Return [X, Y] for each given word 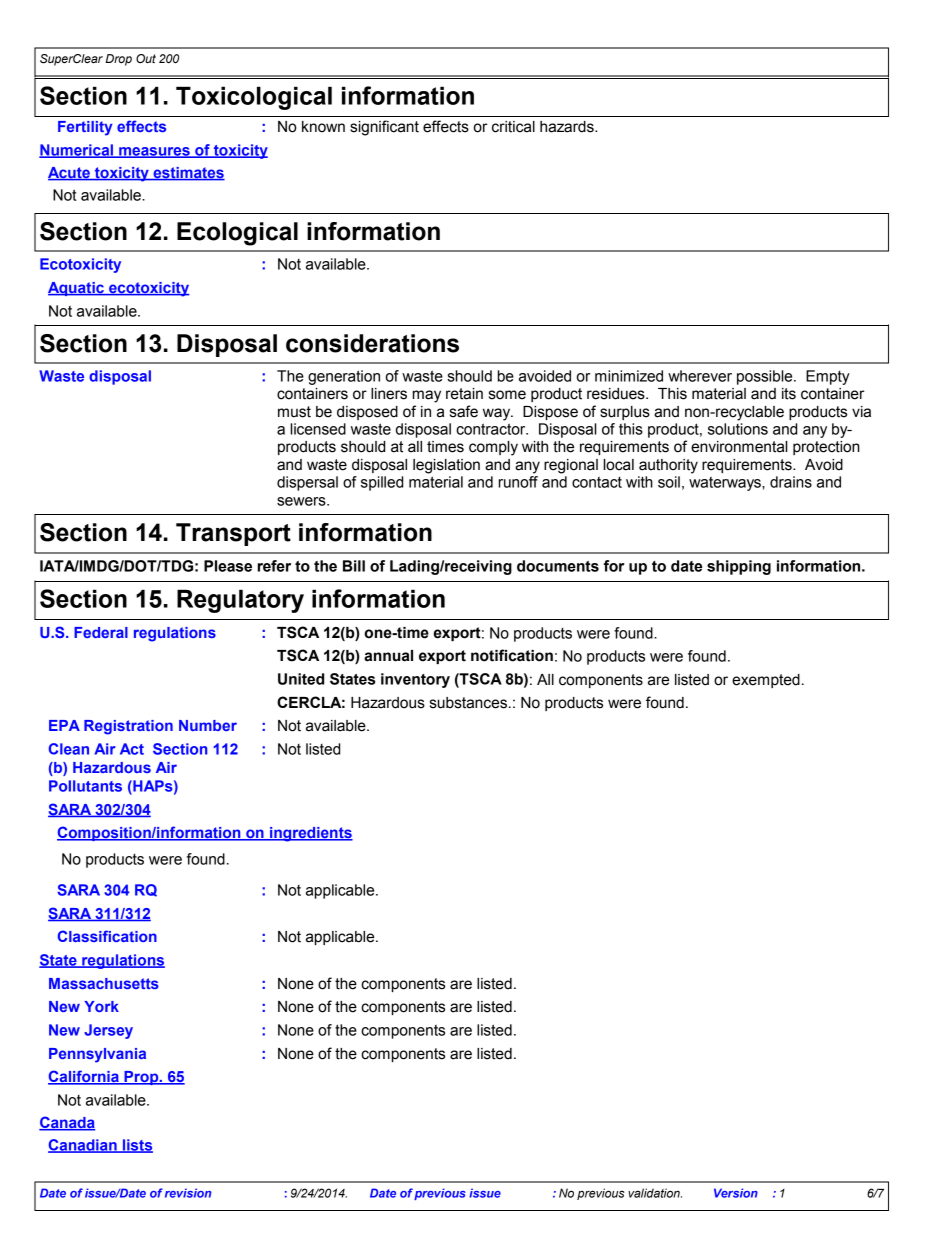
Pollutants [85, 786]
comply [493, 448]
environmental [739, 447]
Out [146, 58]
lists [137, 1146]
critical [513, 127]
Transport [233, 534]
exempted [766, 681]
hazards [568, 127]
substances [468, 703]
